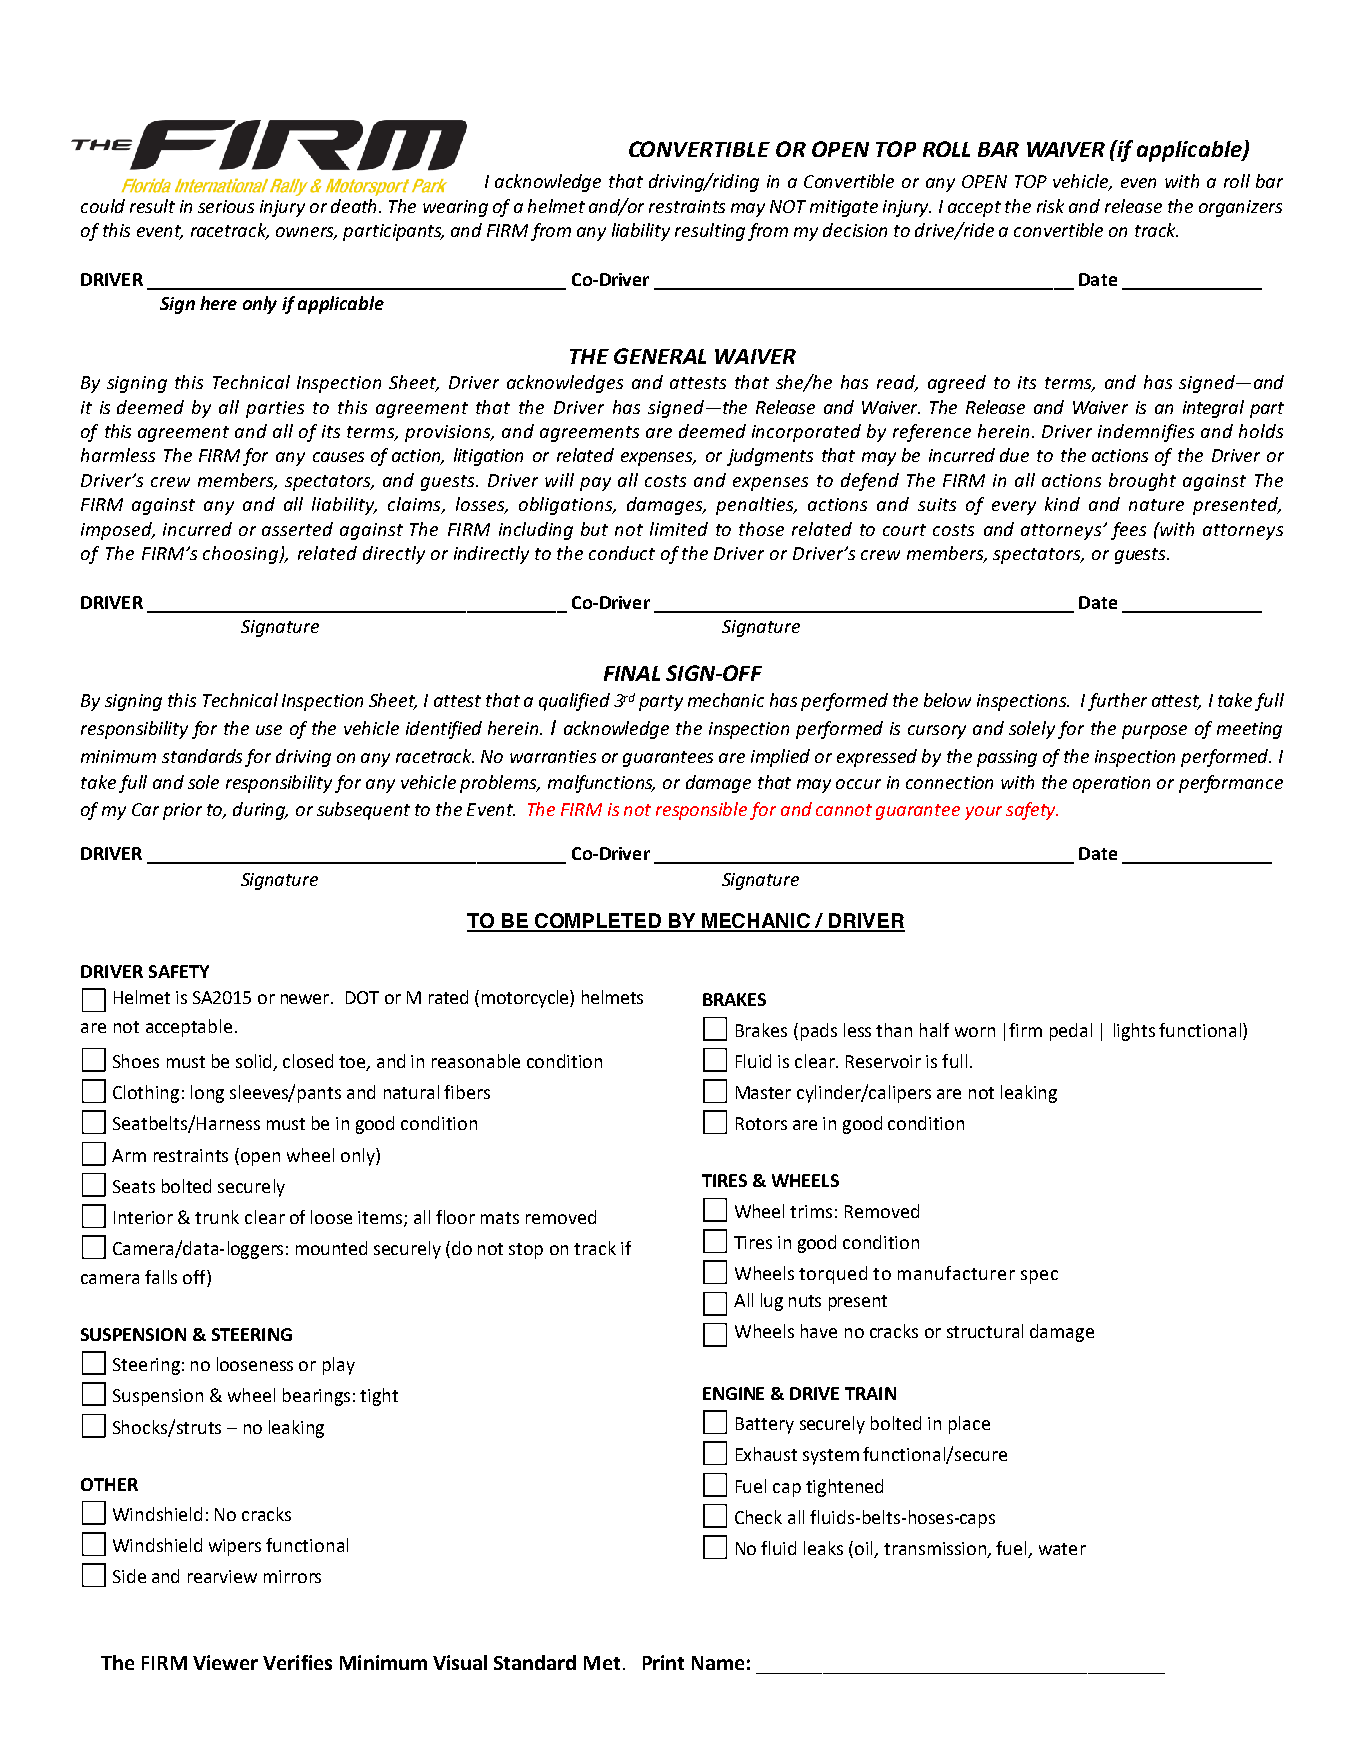 This image has height=1763, width=1363. I want to click on owners, so click(306, 233).
